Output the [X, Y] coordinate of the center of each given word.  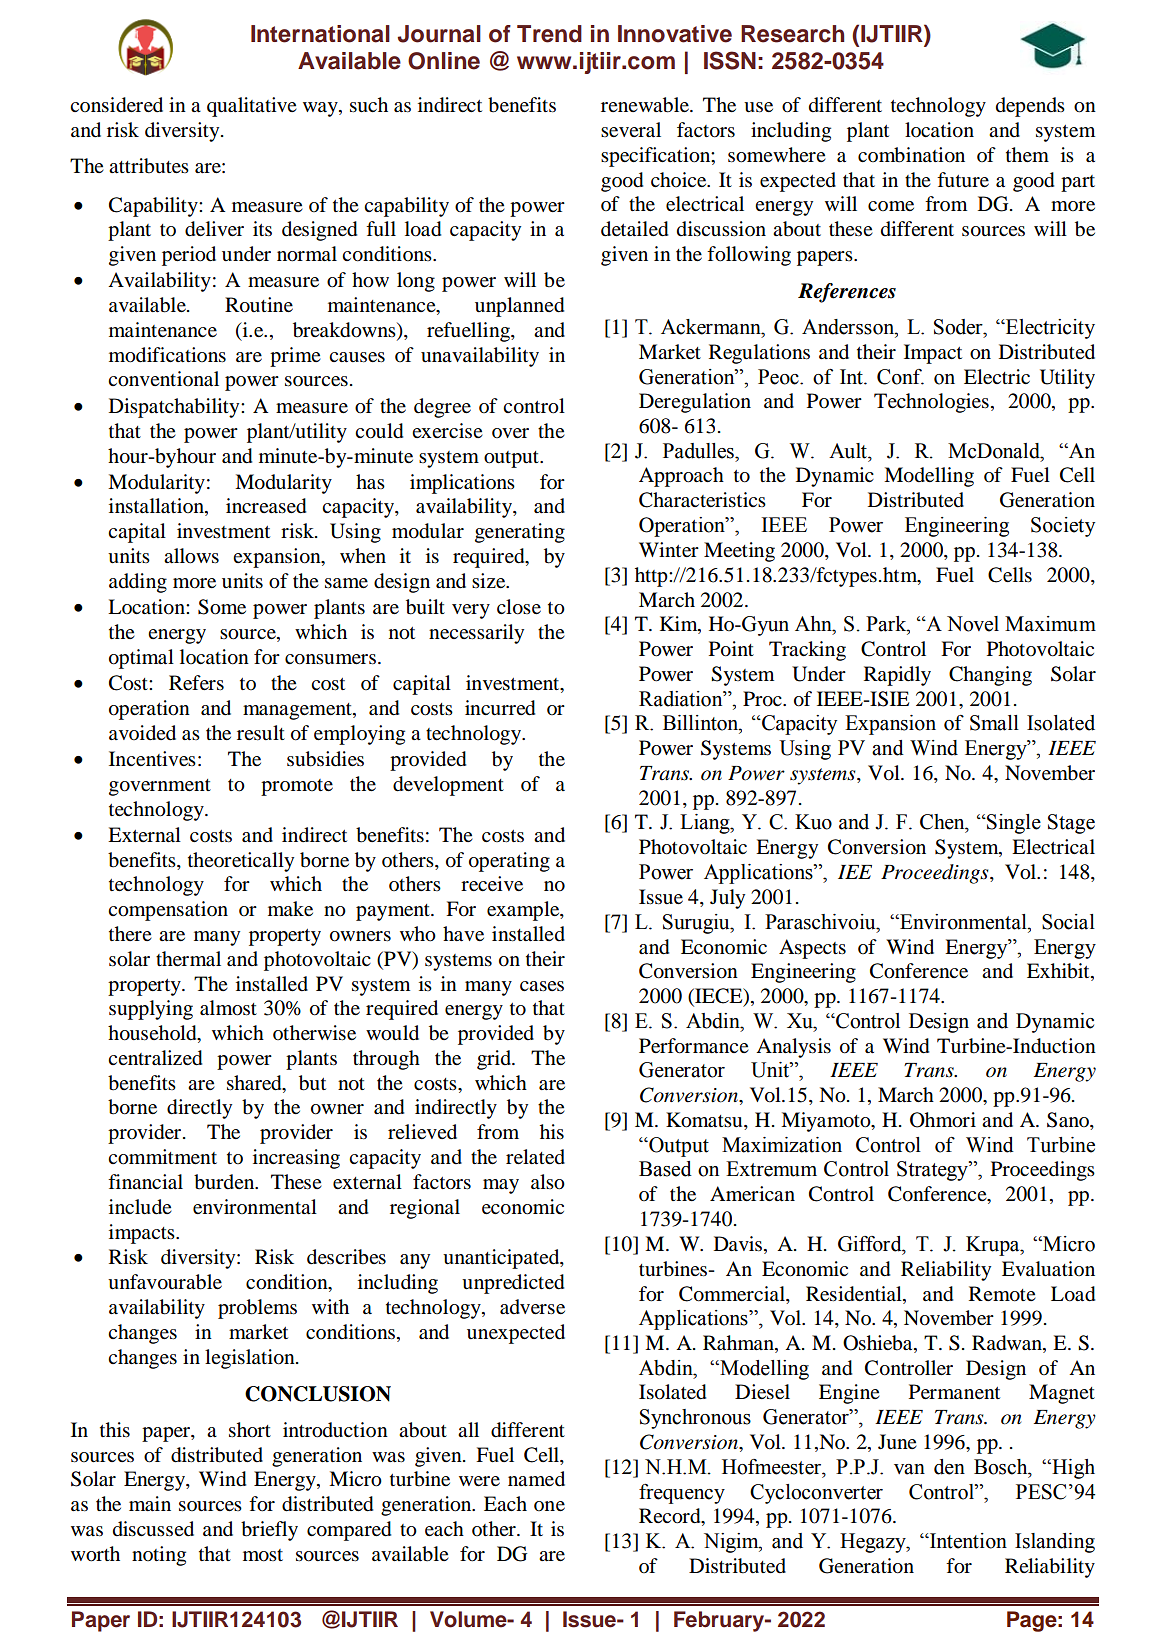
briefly [269, 1531]
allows [191, 556]
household [153, 1034]
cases [542, 986]
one [549, 1506]
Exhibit [1059, 972]
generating [520, 533]
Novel [973, 624]
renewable [646, 105]
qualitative [252, 107]
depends [1030, 107]
